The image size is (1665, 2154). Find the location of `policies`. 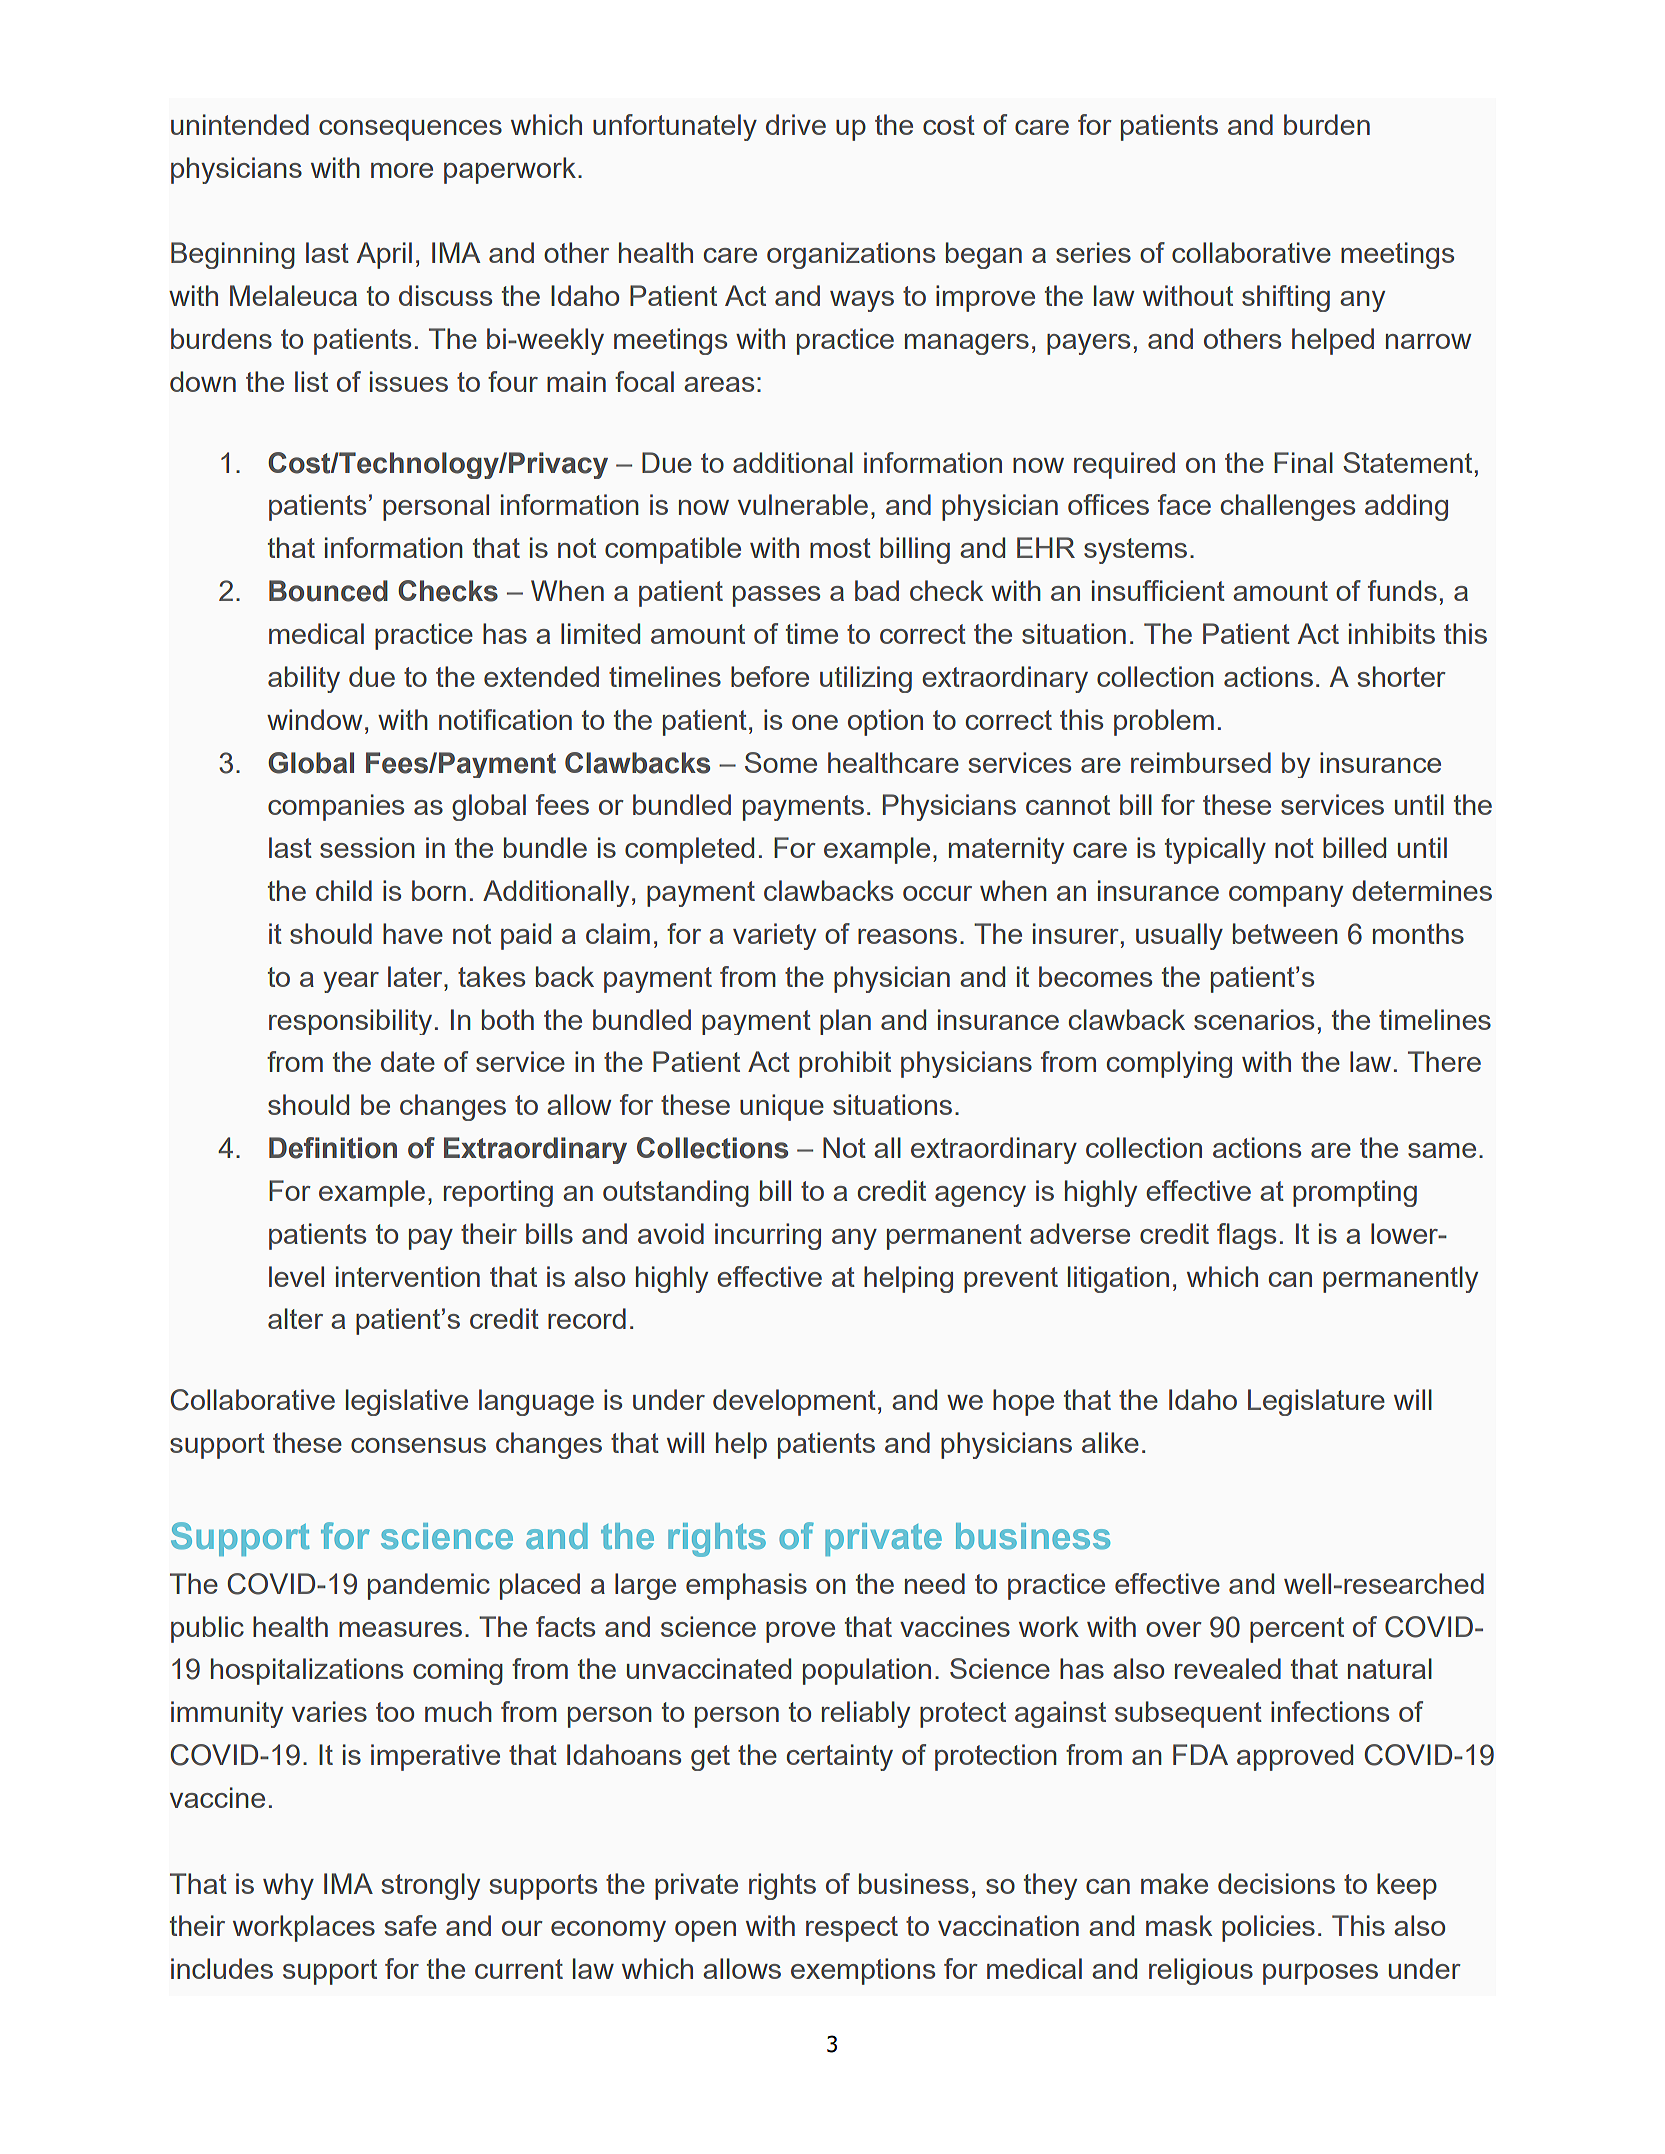

policies is located at coordinates (1268, 1928).
